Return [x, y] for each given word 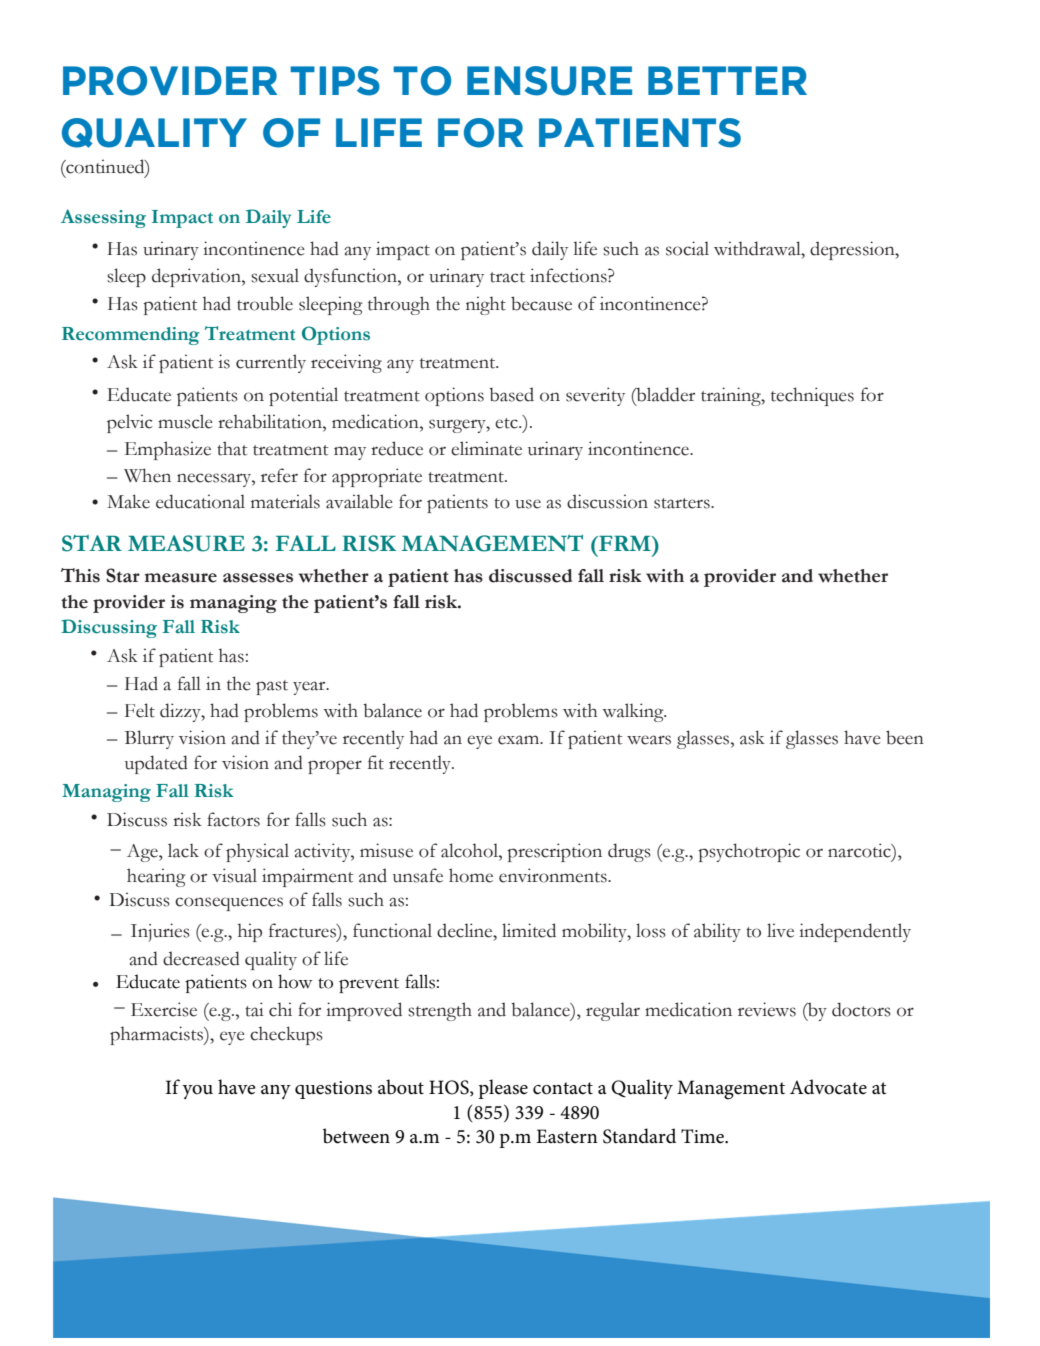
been [905, 737]
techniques [812, 396]
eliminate [486, 448]
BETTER [727, 80]
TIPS [335, 81]
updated [156, 764]
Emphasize [168, 450]
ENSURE [549, 81]
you [197, 1092]
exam [520, 740]
